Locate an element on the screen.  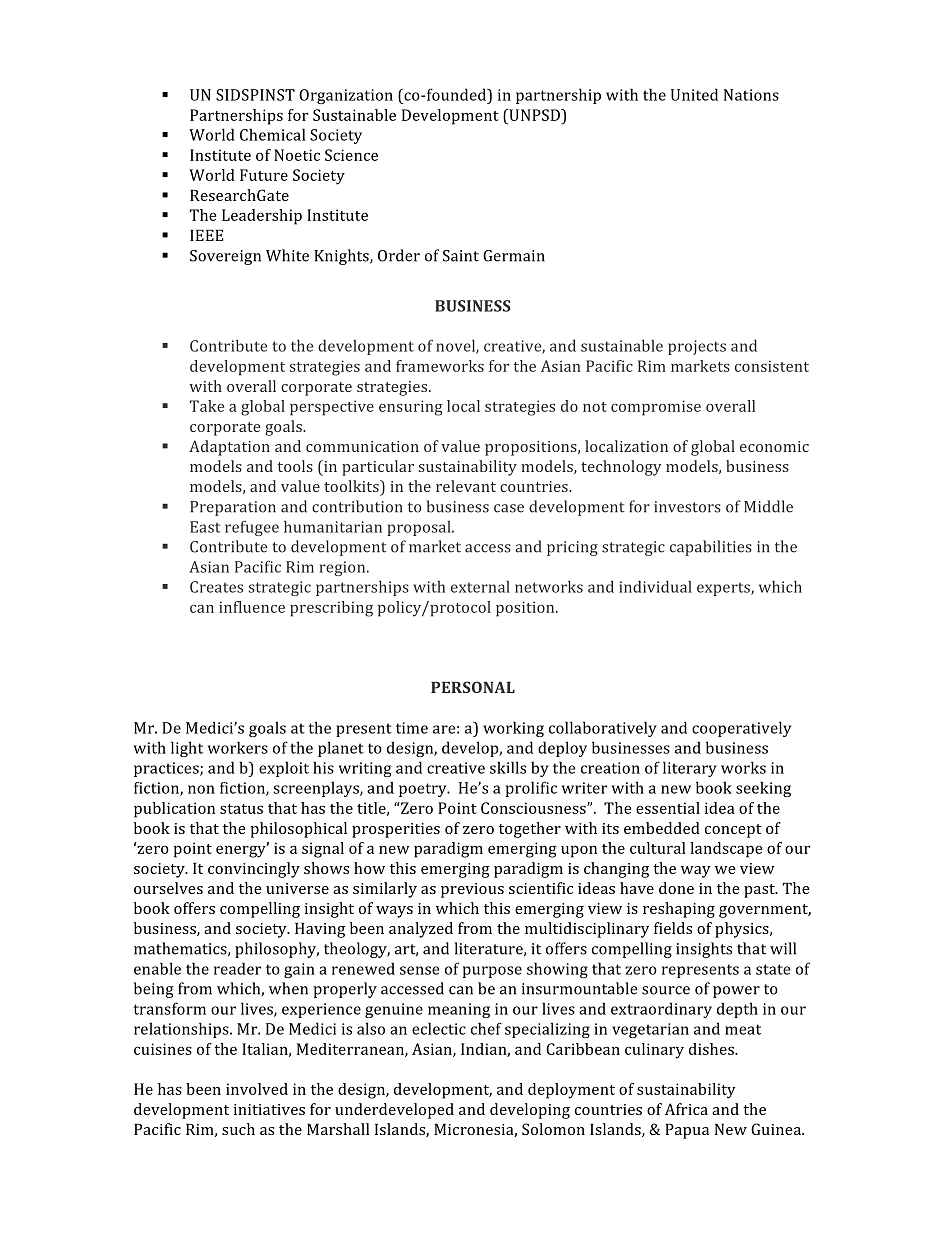
external is located at coordinates (480, 587).
